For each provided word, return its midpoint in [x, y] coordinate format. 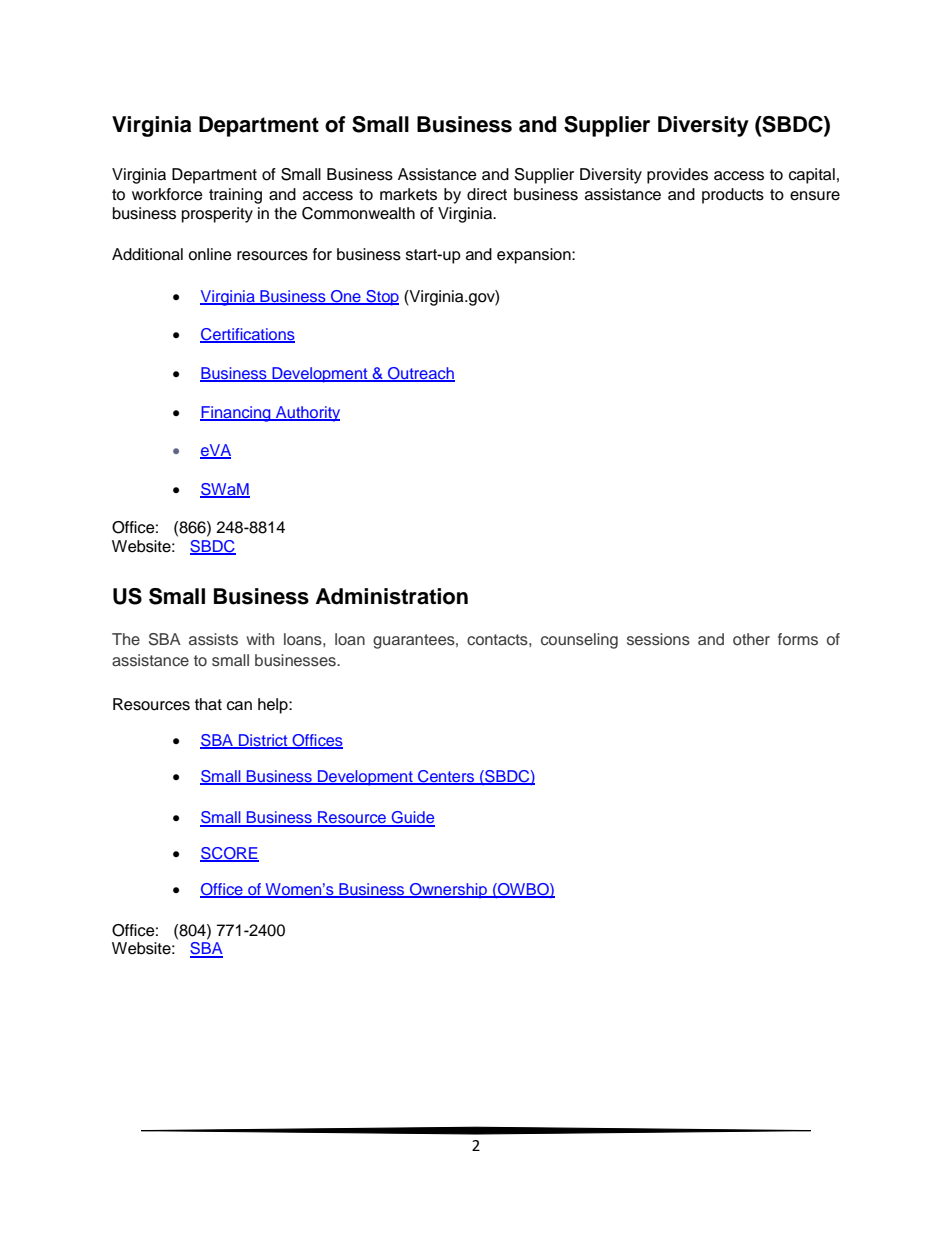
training [235, 196]
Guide [412, 818]
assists [213, 639]
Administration [392, 596]
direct [487, 194]
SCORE [229, 854]
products [733, 196]
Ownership [448, 891]
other [751, 639]
